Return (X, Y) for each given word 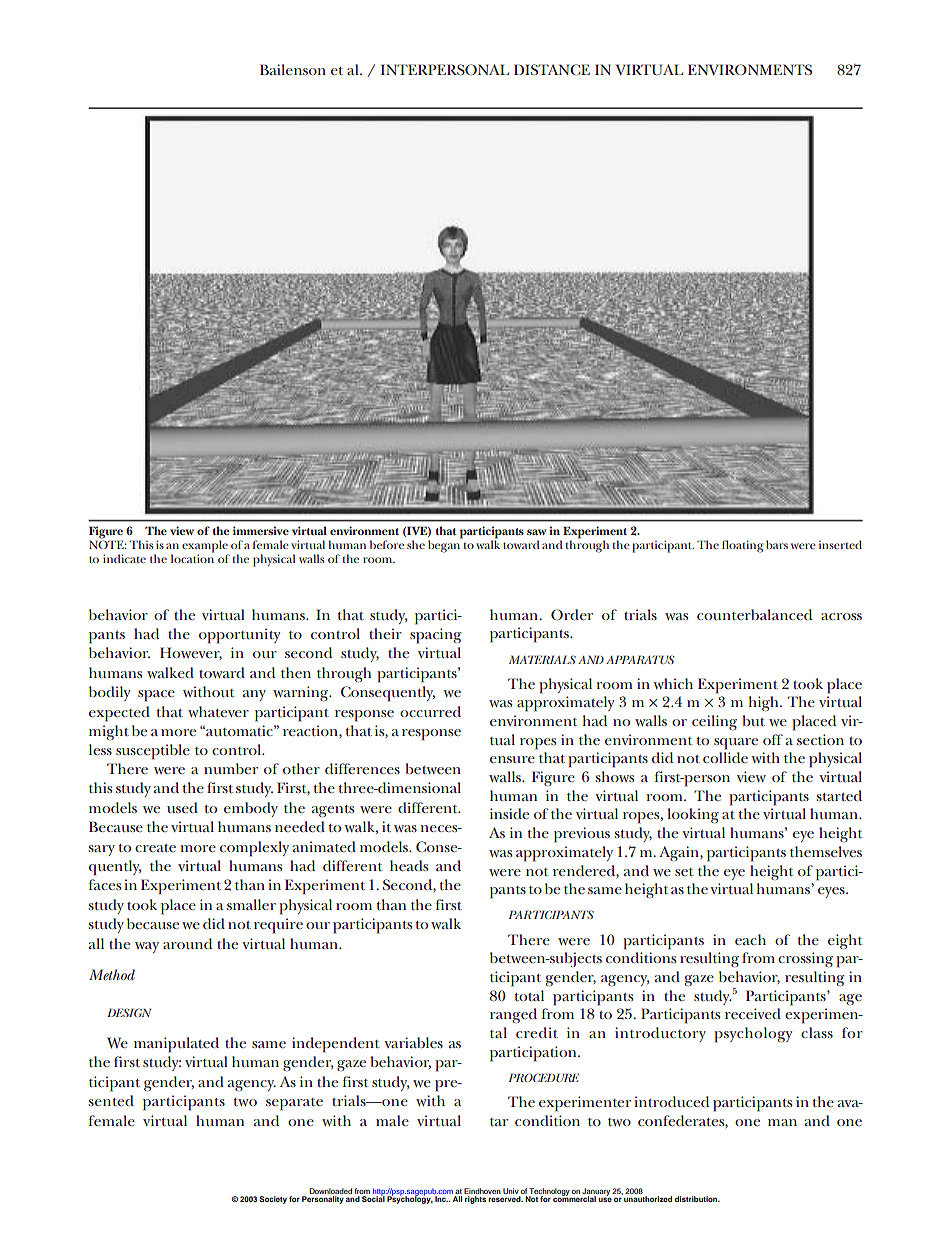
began (445, 545)
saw (536, 532)
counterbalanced (754, 614)
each (750, 939)
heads (409, 865)
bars (777, 544)
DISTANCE (552, 69)
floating (742, 546)
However (191, 653)
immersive (261, 530)
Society (273, 1200)
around (187, 943)
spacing (436, 636)
